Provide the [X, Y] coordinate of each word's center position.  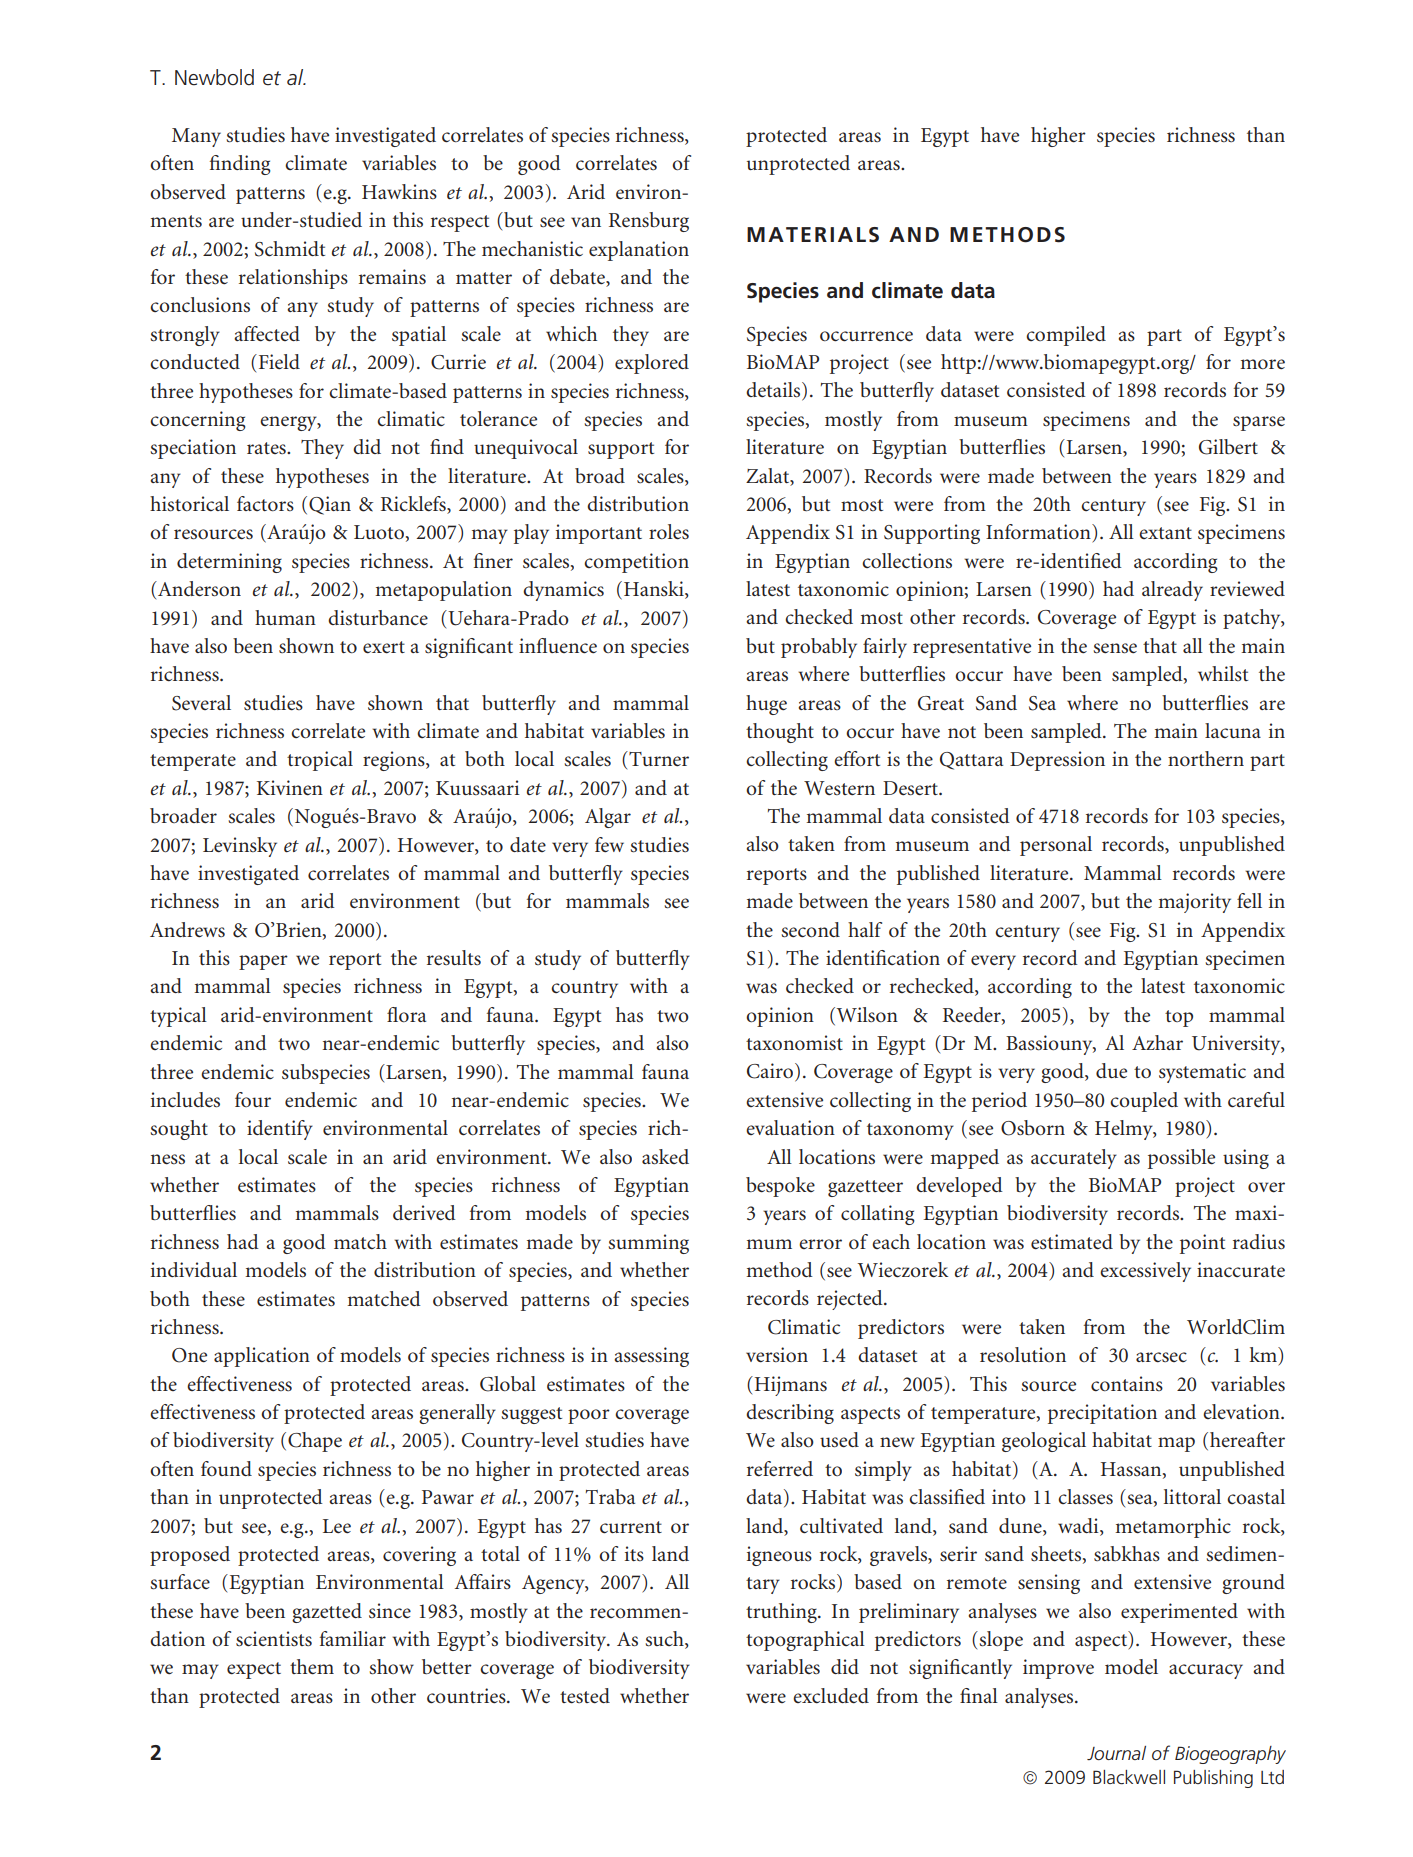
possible [1181, 1159]
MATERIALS [813, 235]
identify [280, 1130]
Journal [1116, 1753]
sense [1115, 648]
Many [196, 137]
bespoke [780, 1187]
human [285, 617]
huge [766, 705]
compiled [1066, 336]
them [312, 1667]
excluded [831, 1696]
